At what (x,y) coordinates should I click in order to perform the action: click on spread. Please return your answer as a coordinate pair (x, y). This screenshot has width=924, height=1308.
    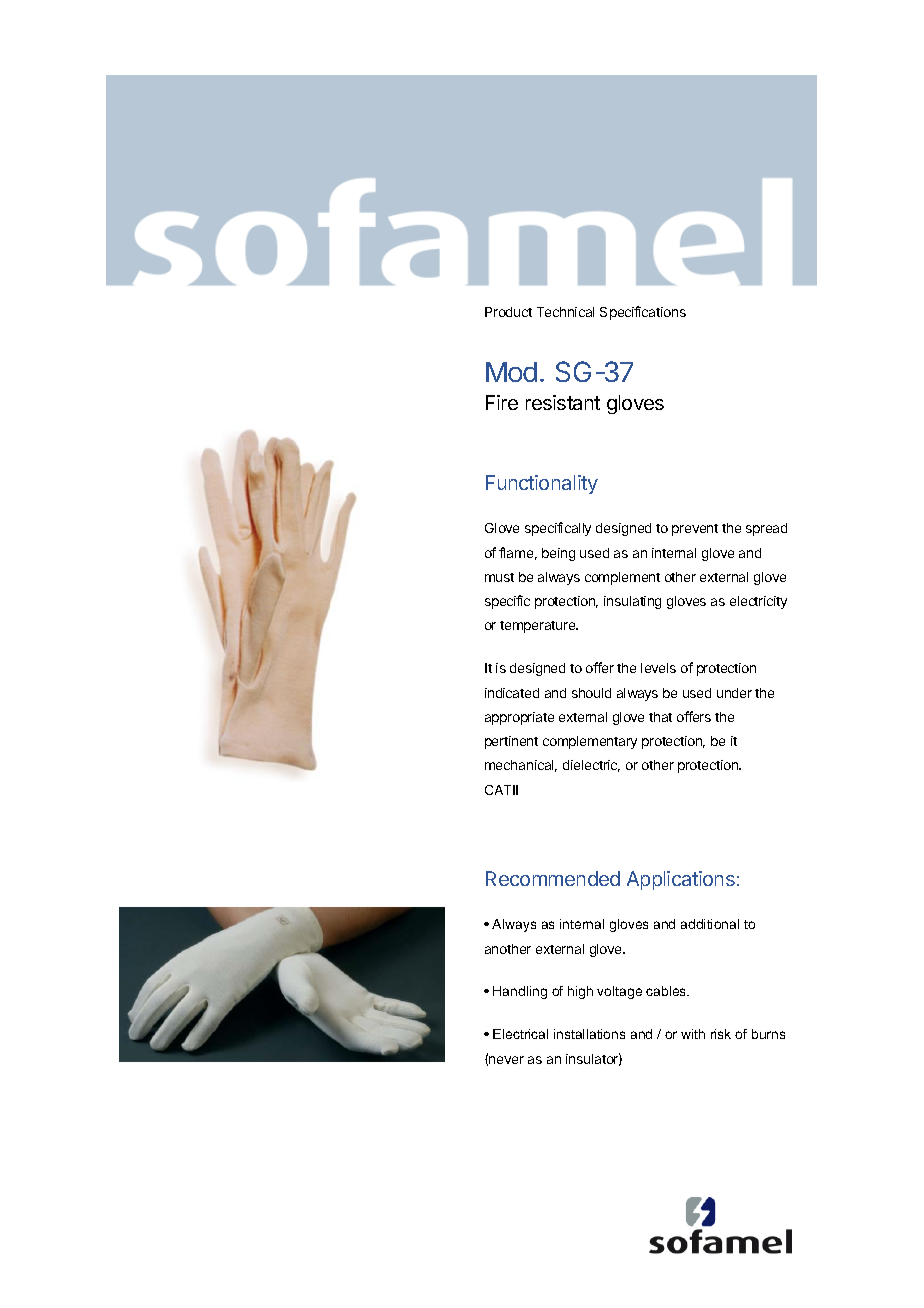
    Looking at the image, I should click on (766, 529).
